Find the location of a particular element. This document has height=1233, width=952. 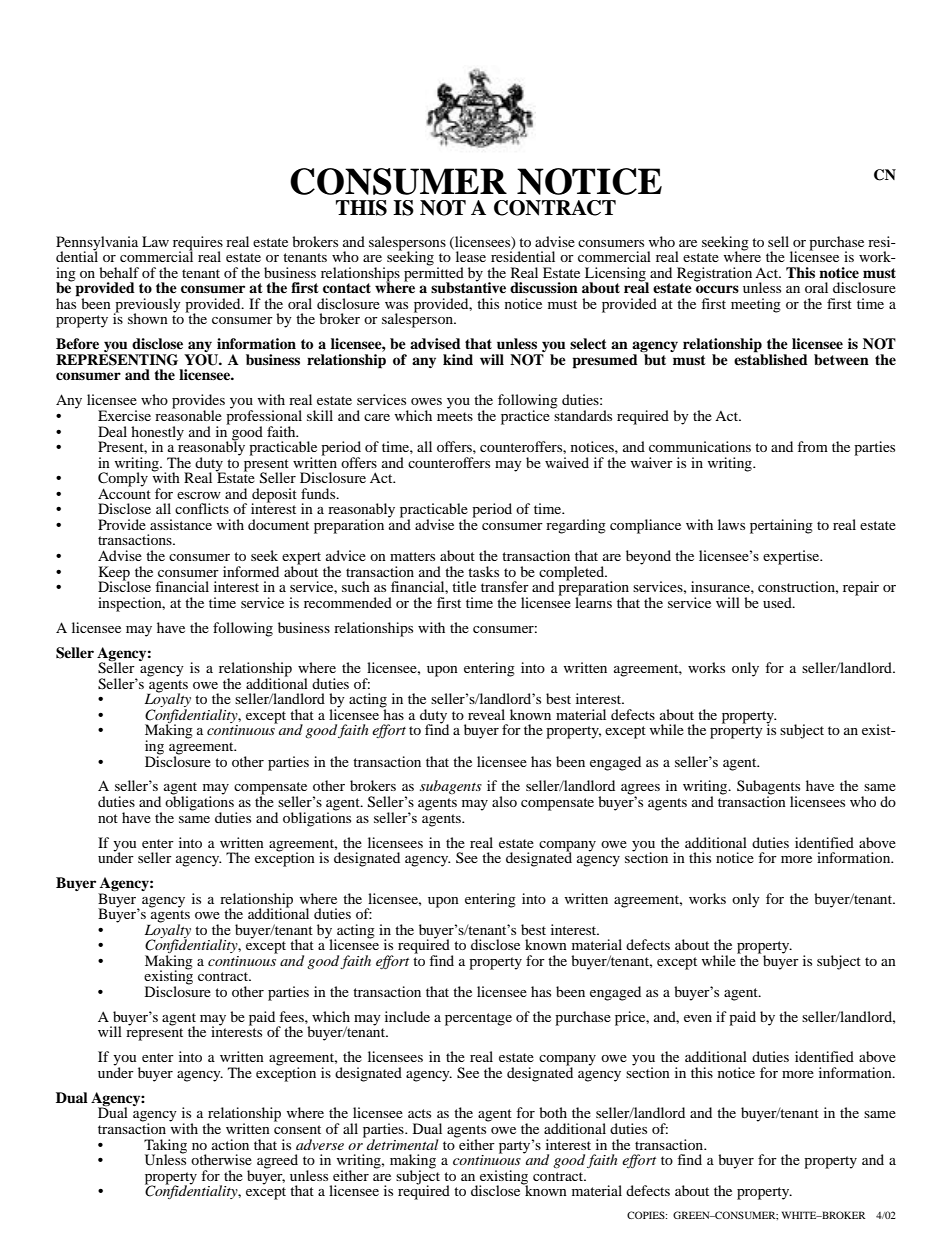

reveal is located at coordinates (486, 714).
